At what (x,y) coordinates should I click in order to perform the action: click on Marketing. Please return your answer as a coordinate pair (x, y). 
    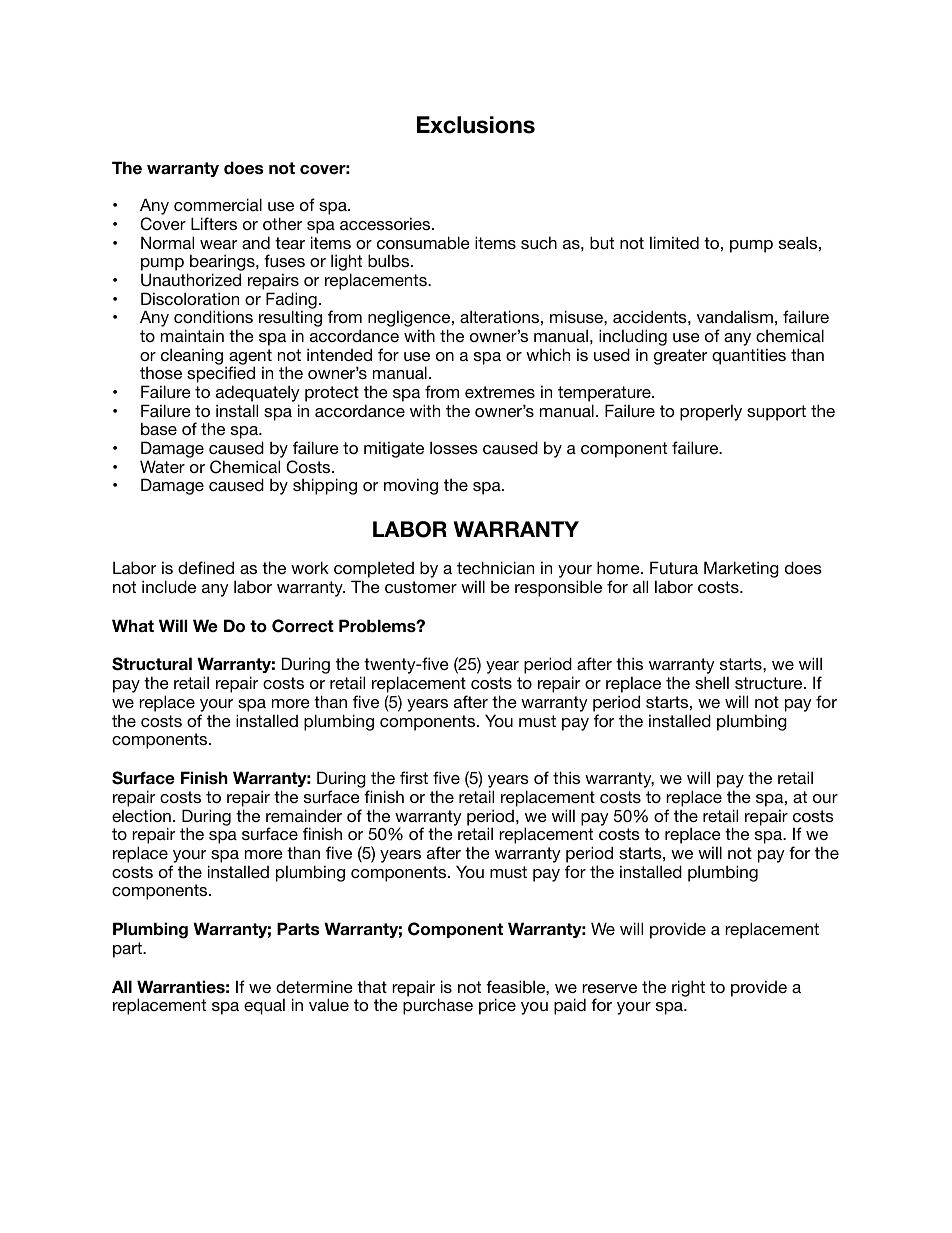
    Looking at the image, I should click on (741, 569).
